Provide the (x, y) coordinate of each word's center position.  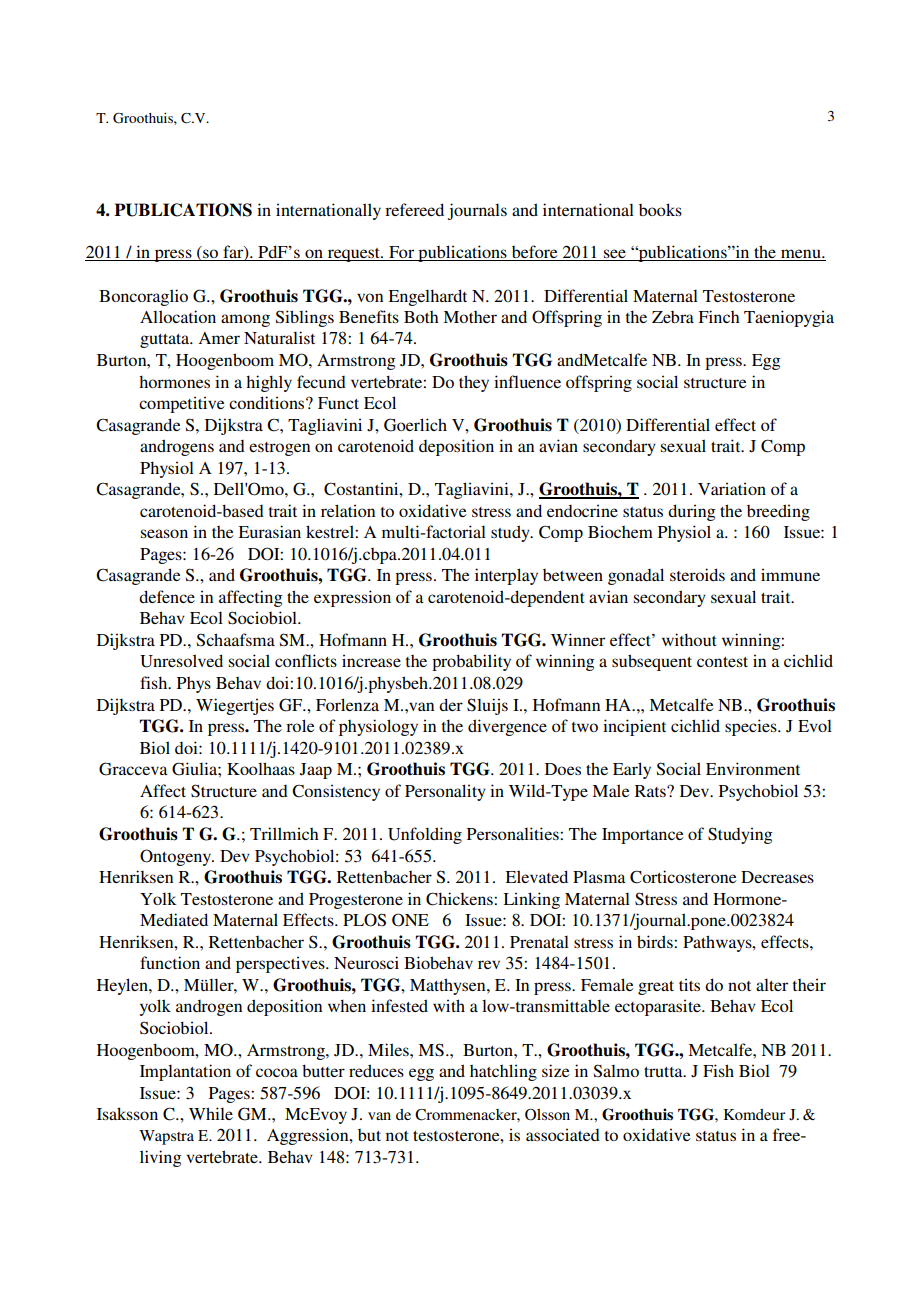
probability (471, 662)
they (474, 383)
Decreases (777, 877)
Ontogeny (176, 857)
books (660, 209)
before (534, 253)
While (211, 1113)
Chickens (460, 899)
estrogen (279, 449)
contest (722, 662)
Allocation (178, 316)
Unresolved (181, 661)
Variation (732, 488)
